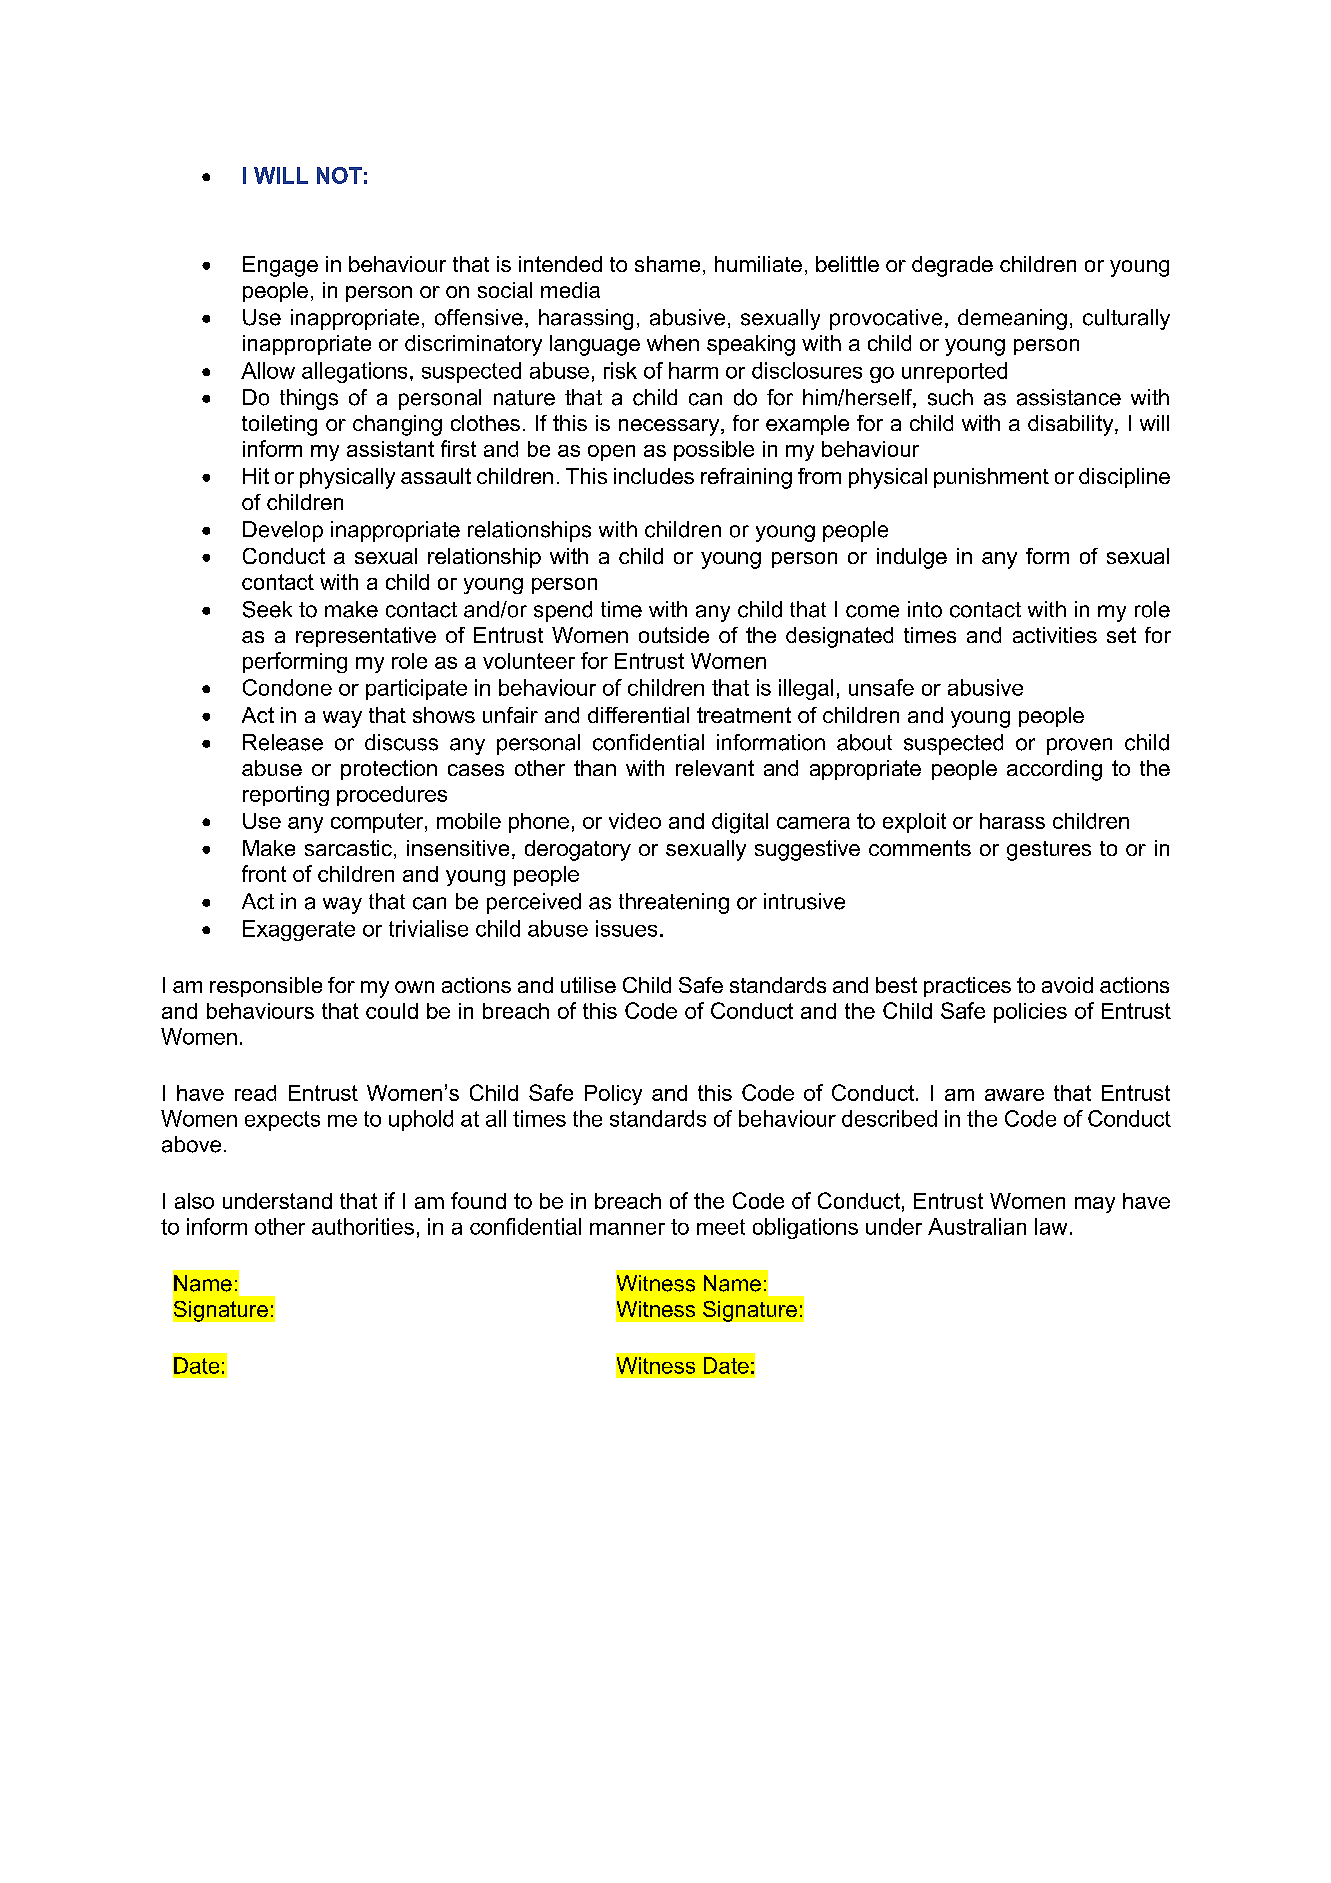 The width and height of the image is (1331, 1883). Describe the element at coordinates (363, 1226) in the image. I see `authorities` at that location.
